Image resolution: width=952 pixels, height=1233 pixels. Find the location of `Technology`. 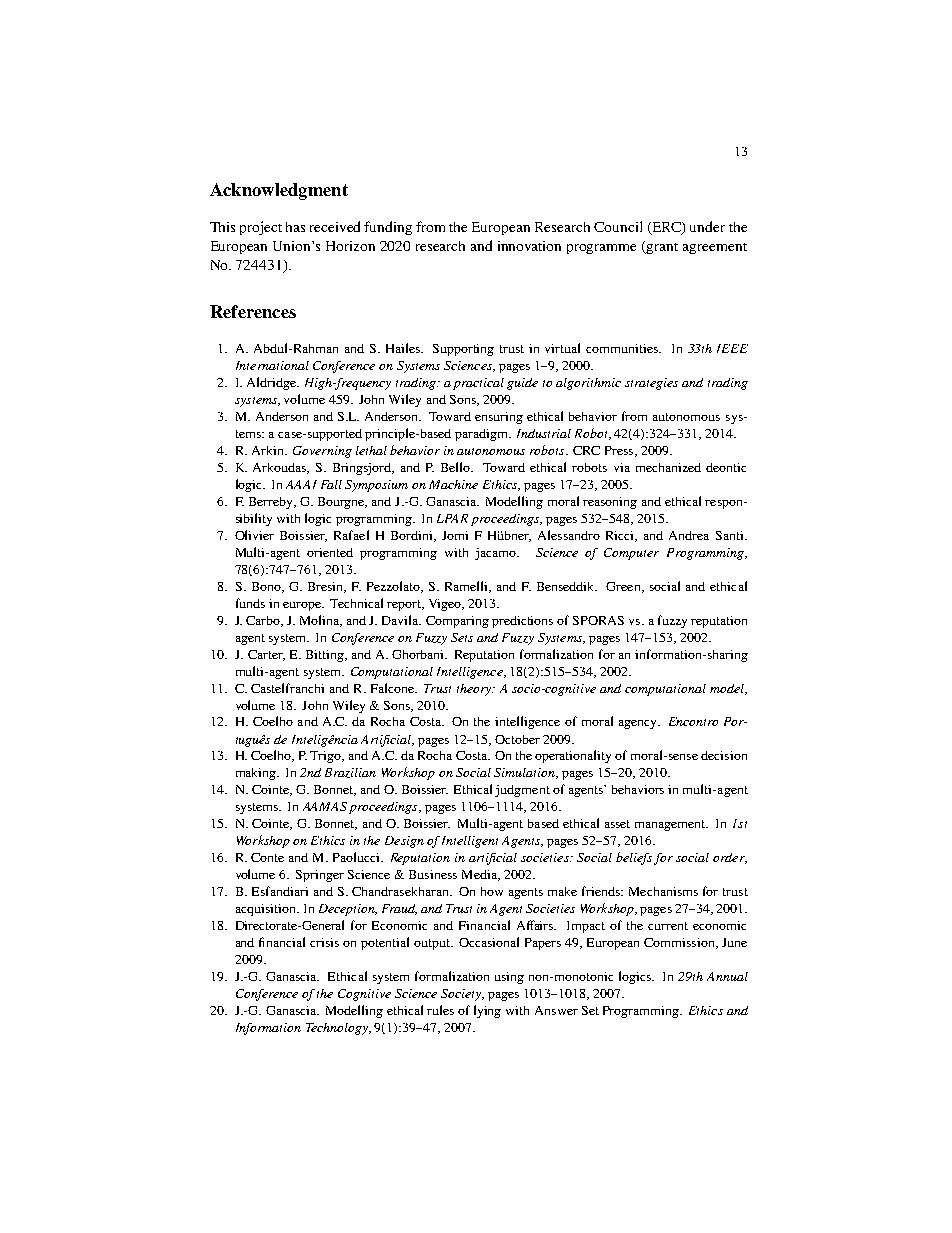

Technology is located at coordinates (338, 1029).
